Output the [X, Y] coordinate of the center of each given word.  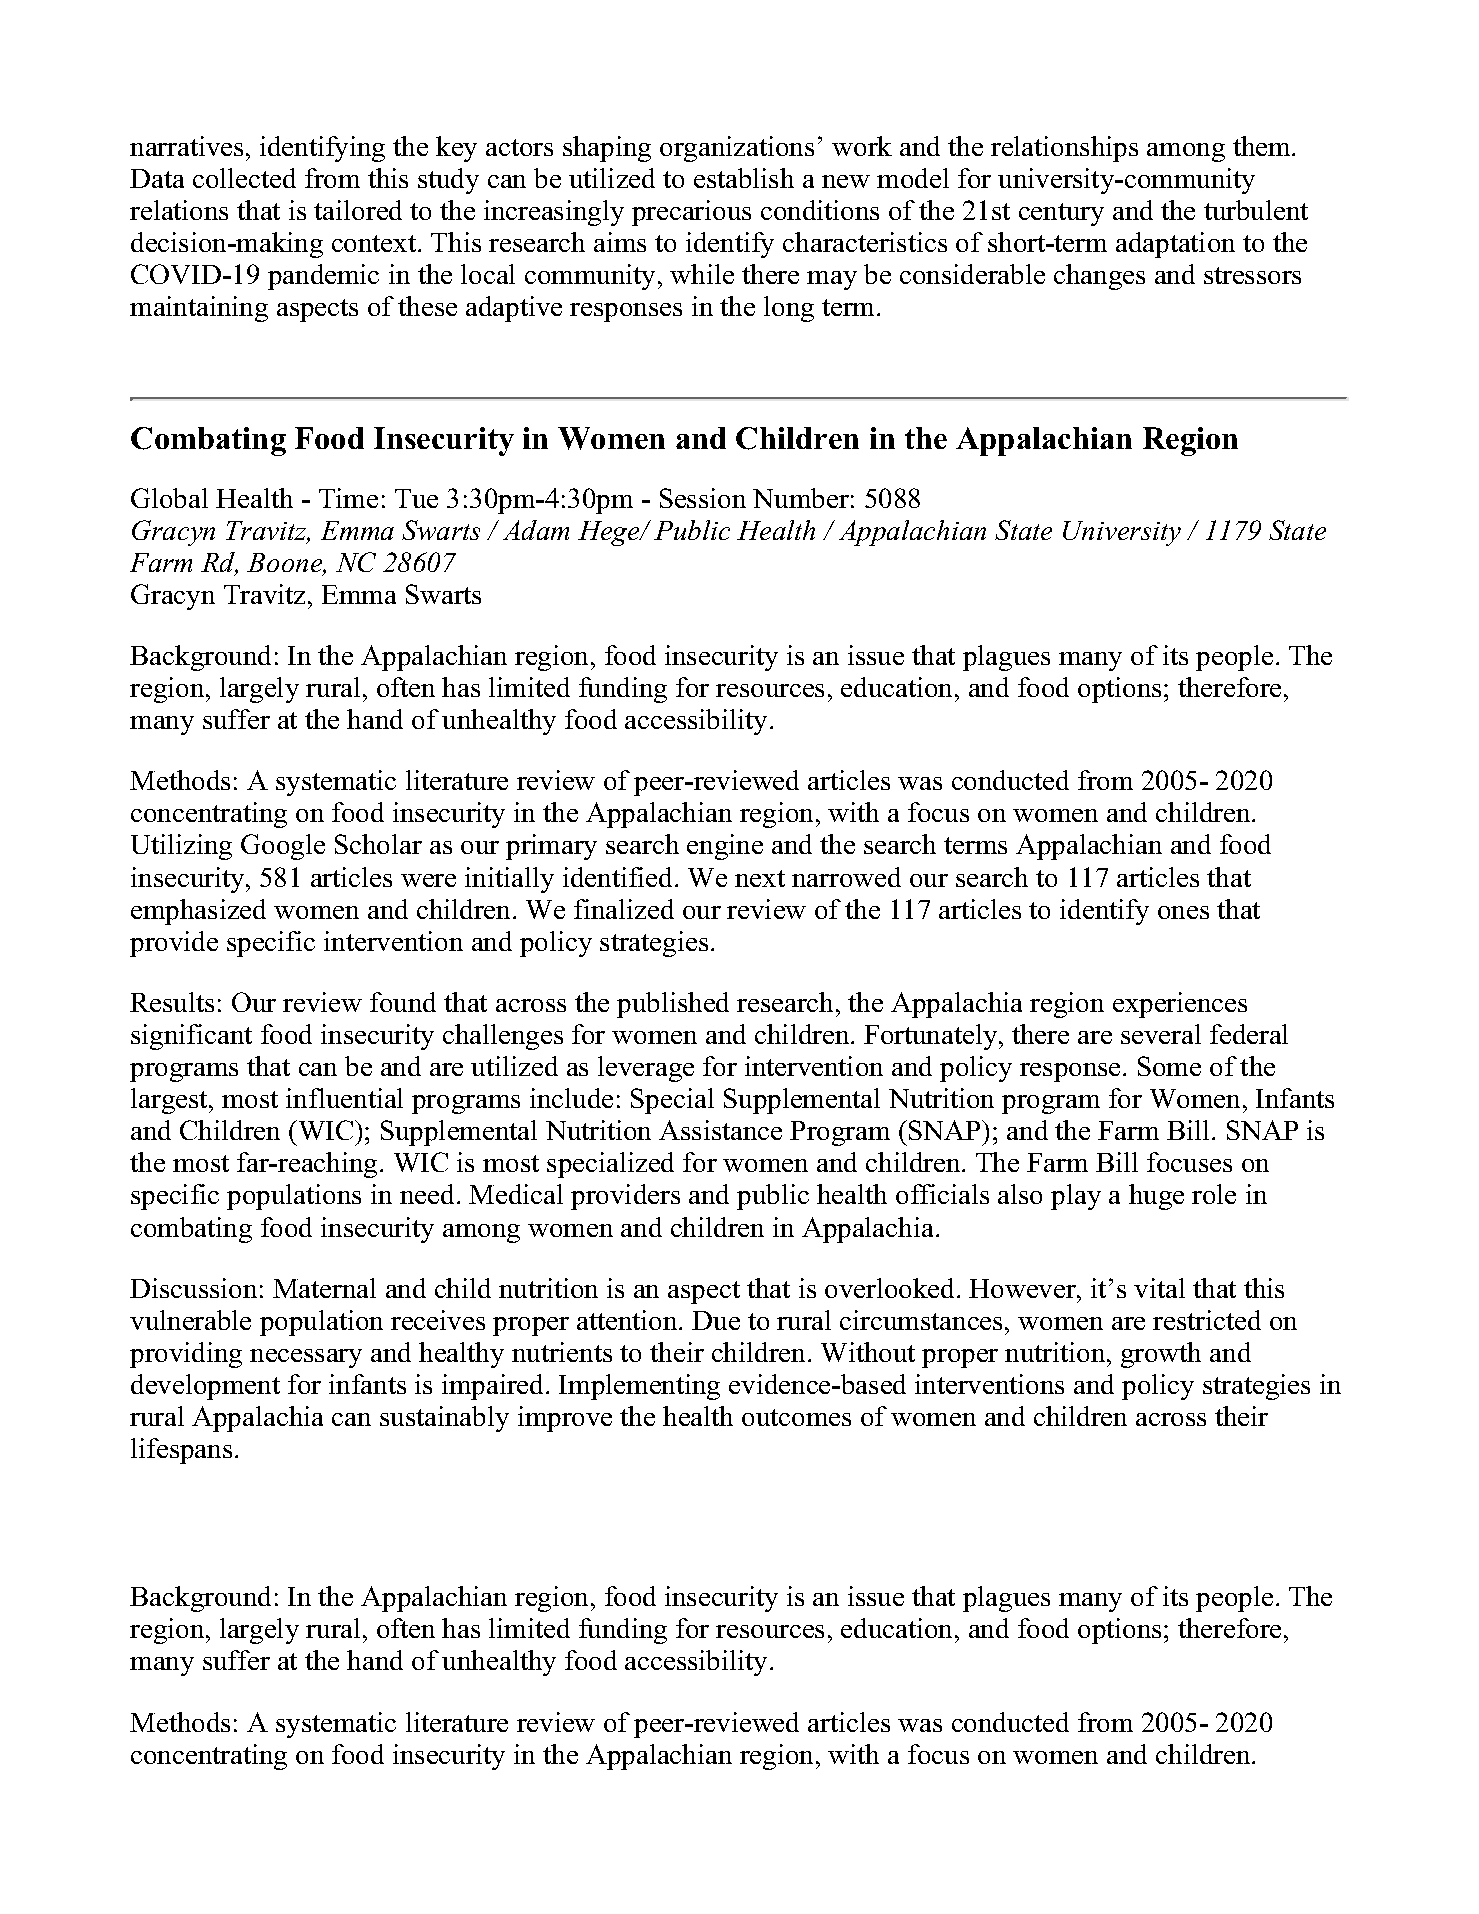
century [1061, 214]
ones [1183, 912]
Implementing [639, 1387]
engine [725, 847]
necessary [306, 1358]
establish [744, 178]
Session [703, 498]
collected [244, 178]
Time [348, 498]
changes [1099, 277]
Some [1169, 1066]
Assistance [720, 1130]
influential [344, 1098]
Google [283, 847]
